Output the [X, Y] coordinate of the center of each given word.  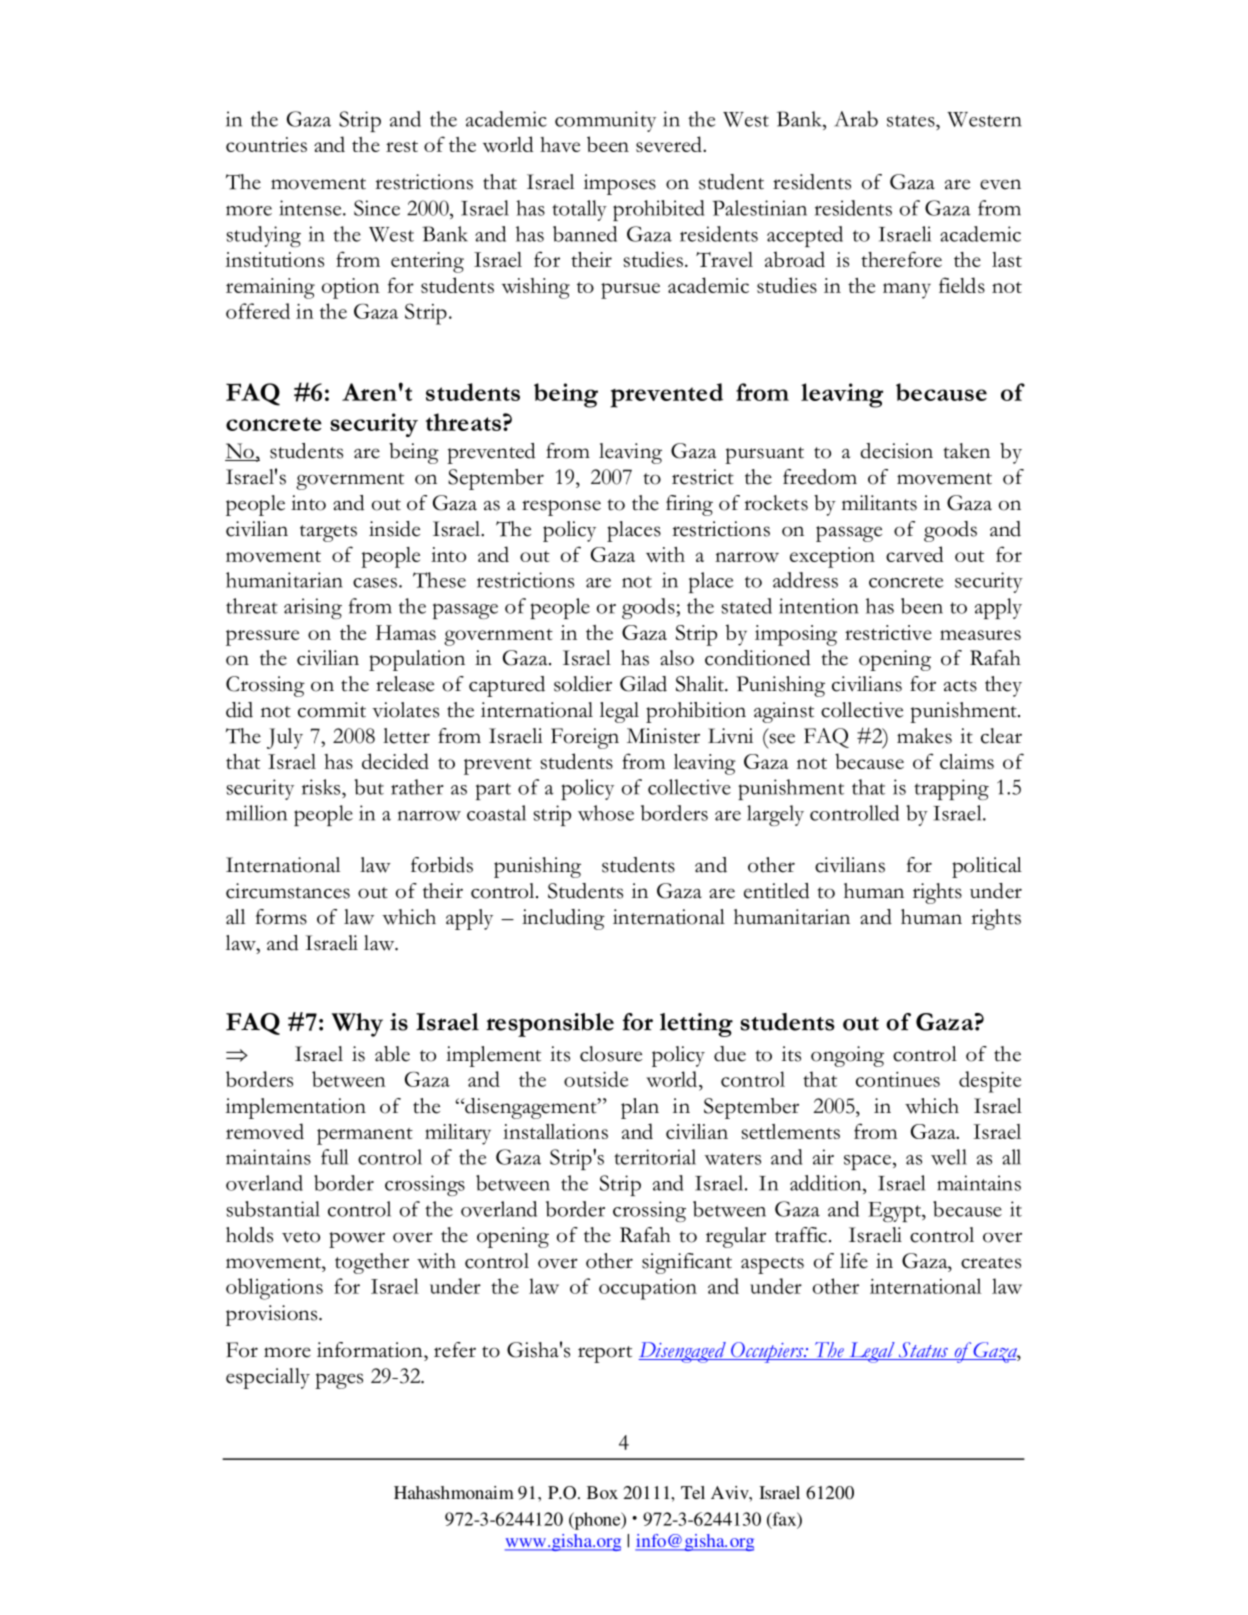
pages [339, 1381]
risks [322, 787]
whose [606, 813]
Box [602, 1492]
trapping [951, 789]
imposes [620, 184]
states [912, 121]
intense [311, 208]
